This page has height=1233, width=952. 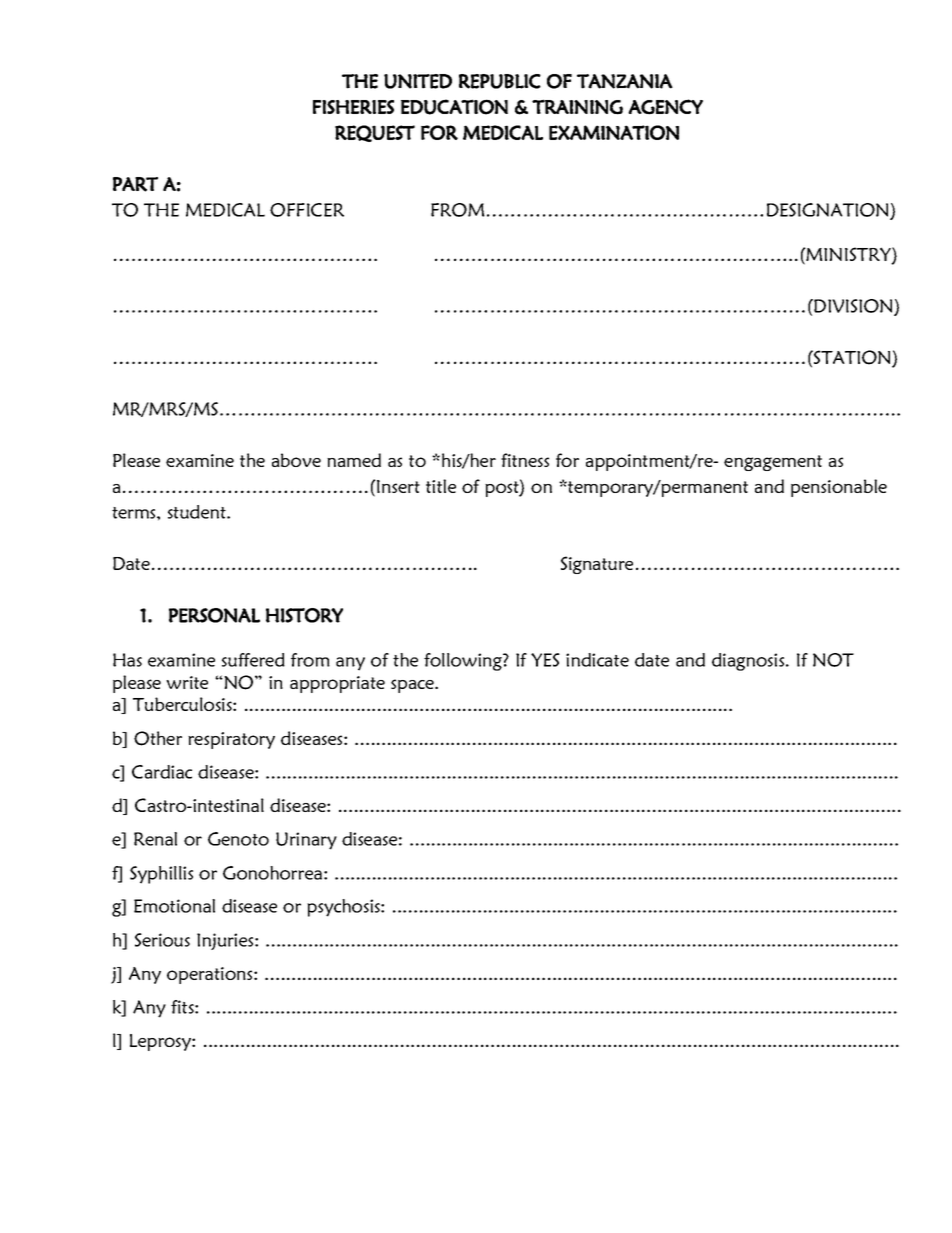 I want to click on AGENCY, so click(x=665, y=107).
